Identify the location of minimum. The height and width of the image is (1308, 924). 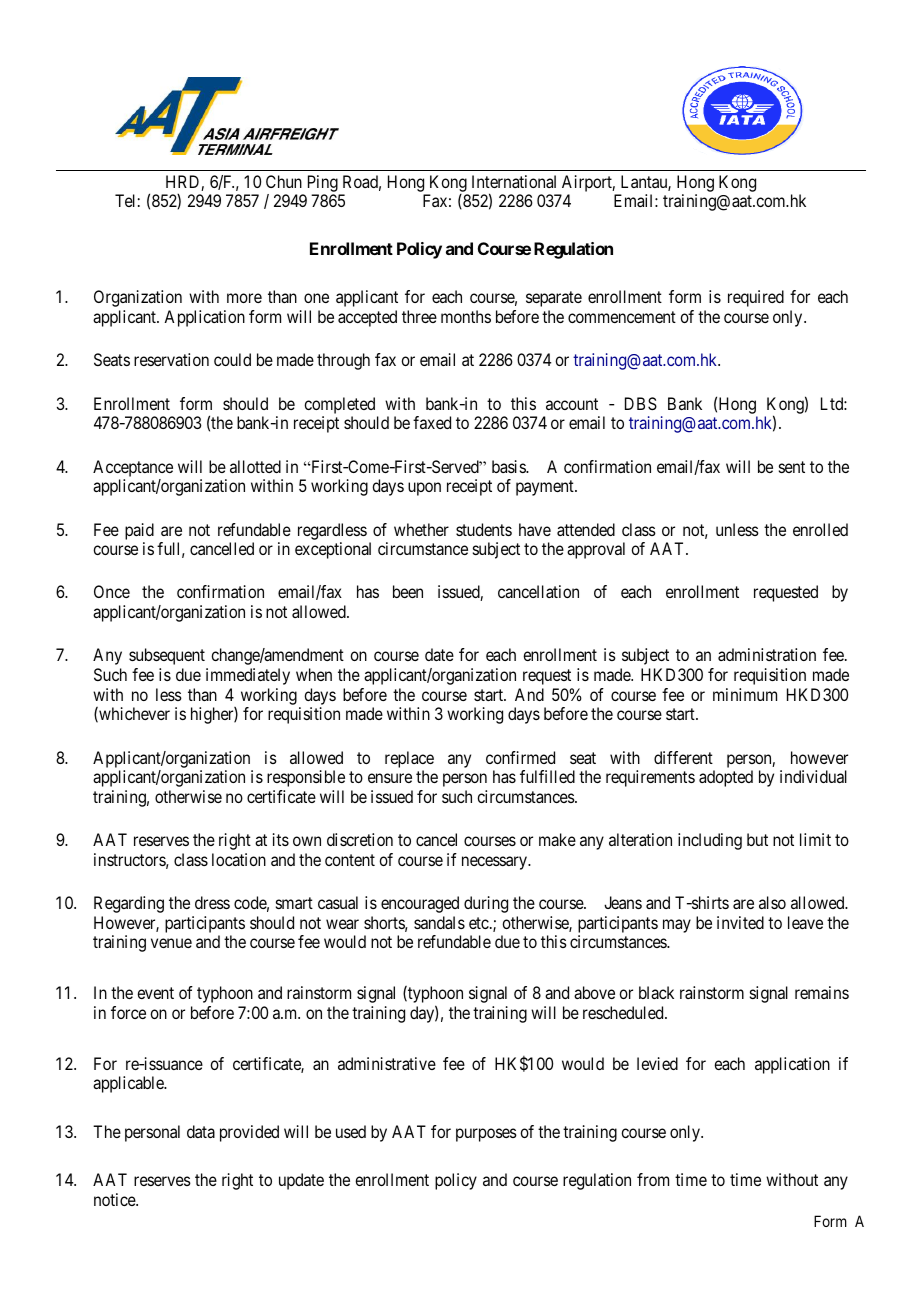
(745, 694).
